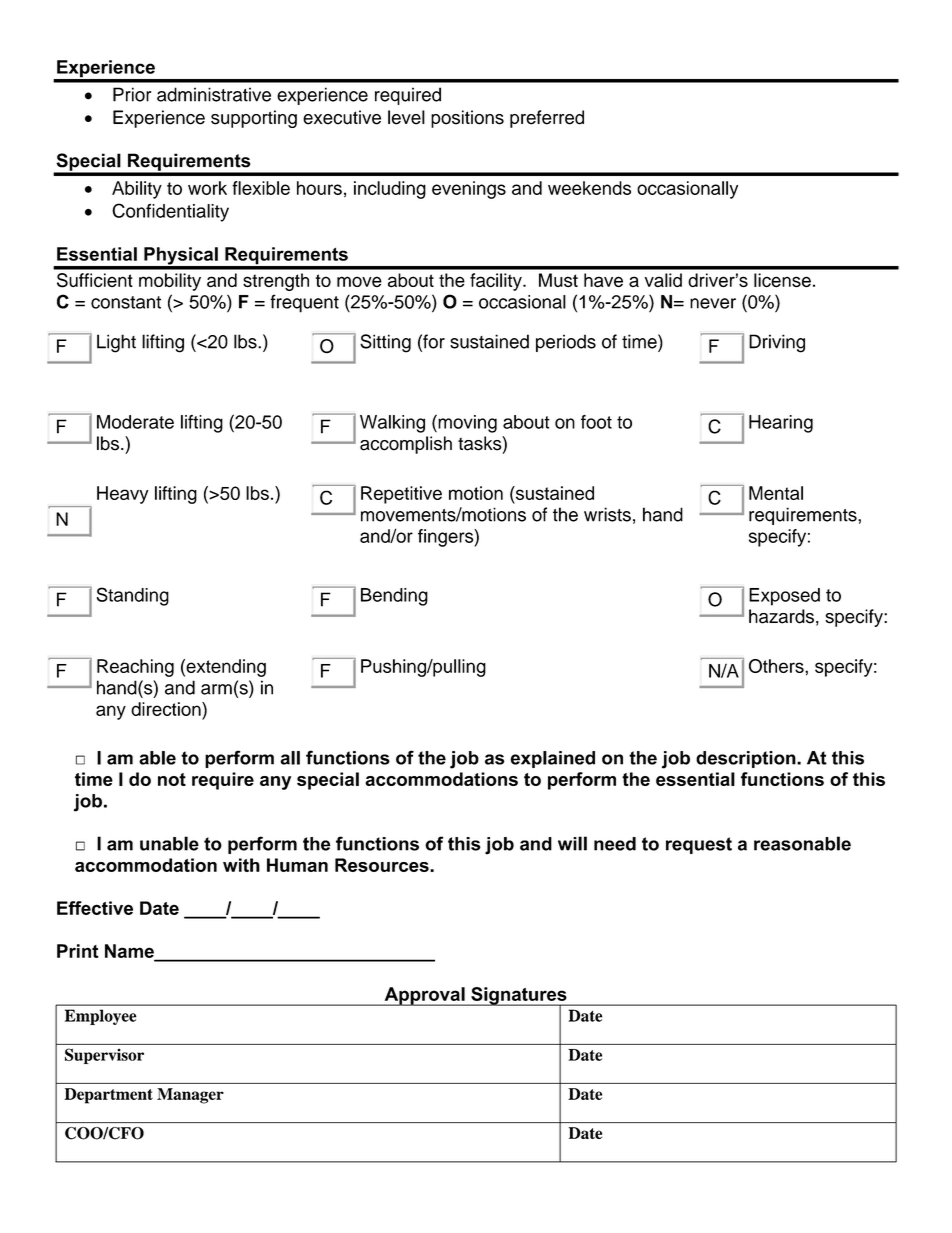  What do you see at coordinates (297, 865) in the screenshot?
I see `Human` at bounding box center [297, 865].
